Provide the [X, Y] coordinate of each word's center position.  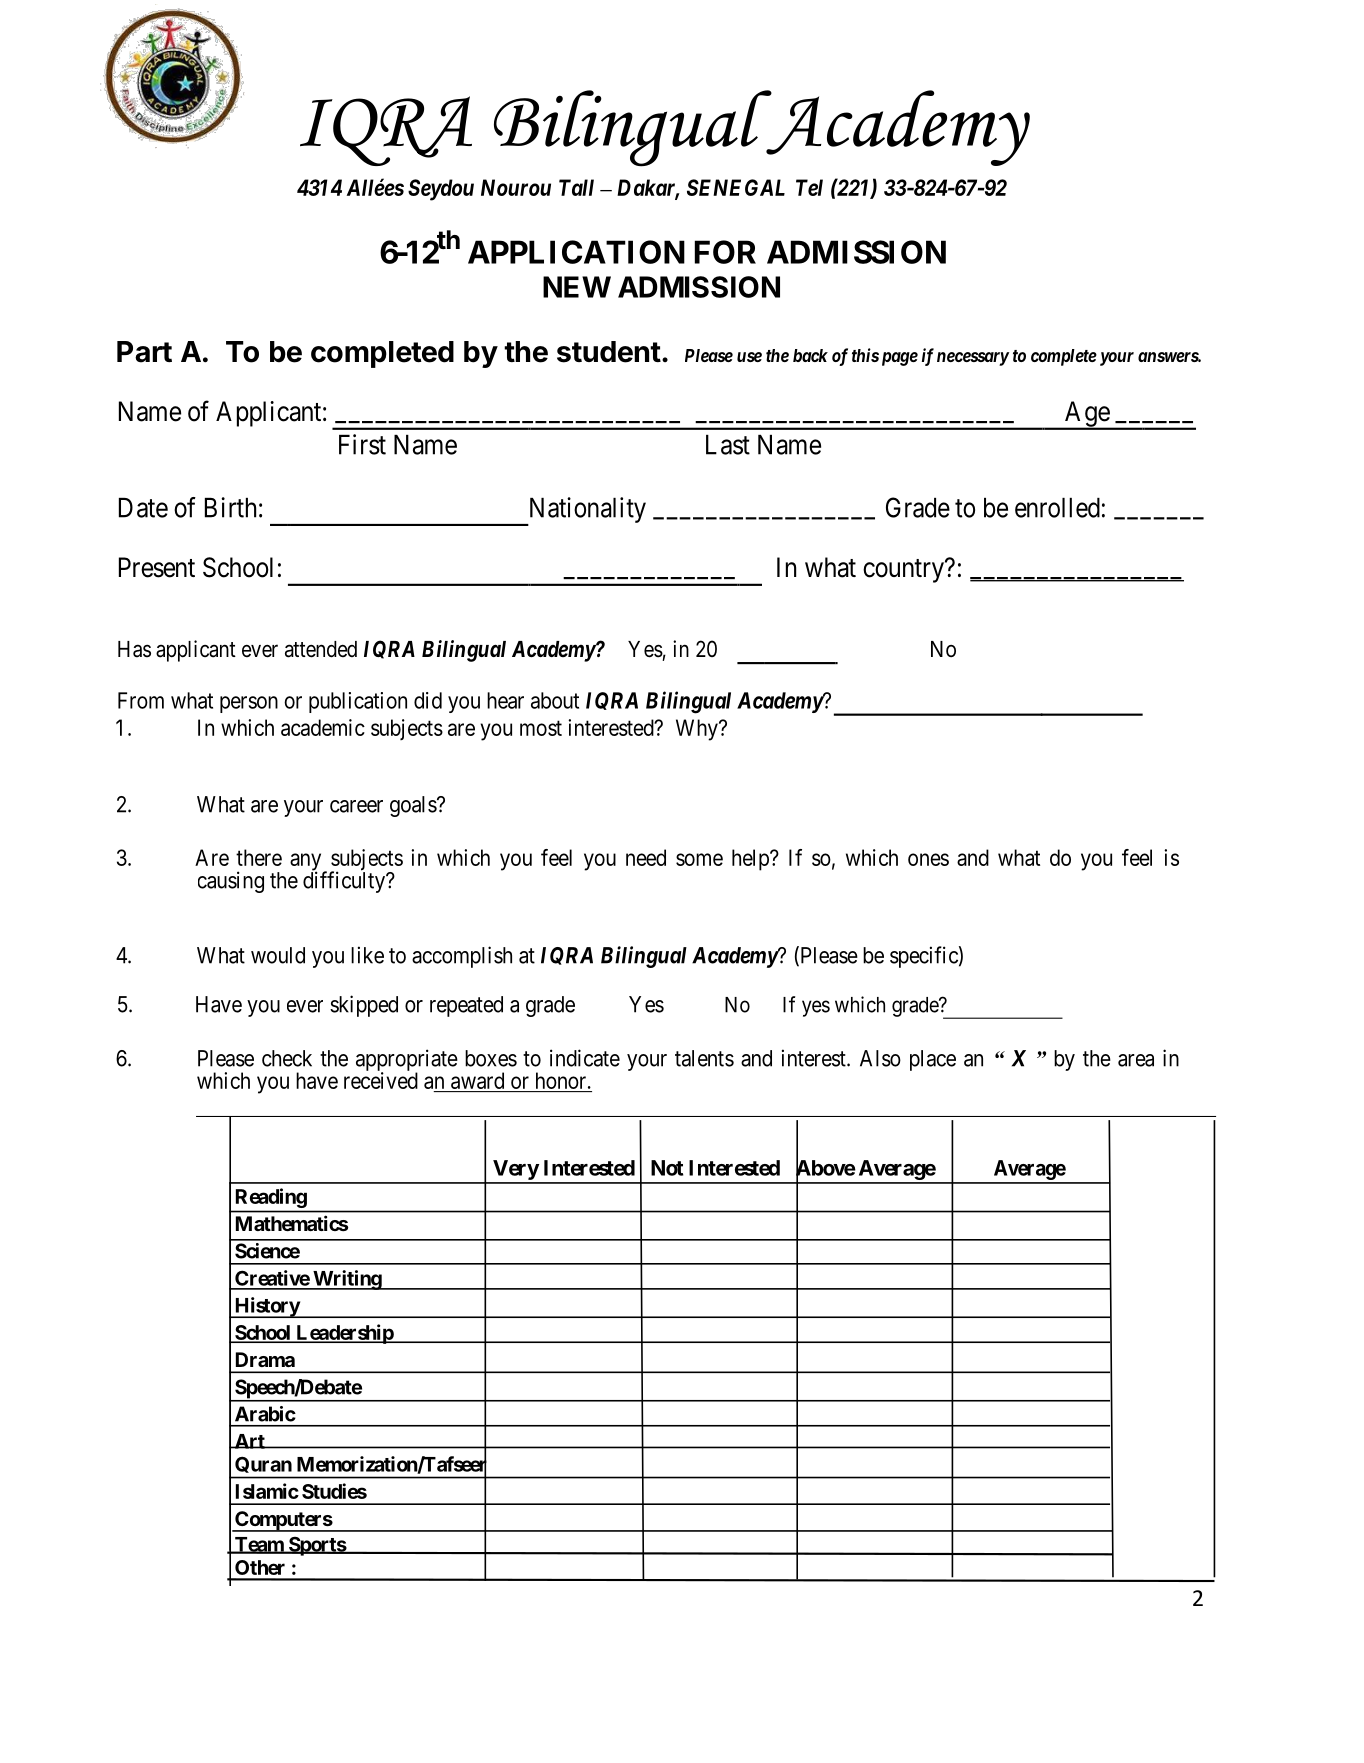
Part [144, 352]
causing [231, 882]
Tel [809, 187]
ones [928, 859]
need [646, 857]
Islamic [267, 1491]
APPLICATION [576, 252]
